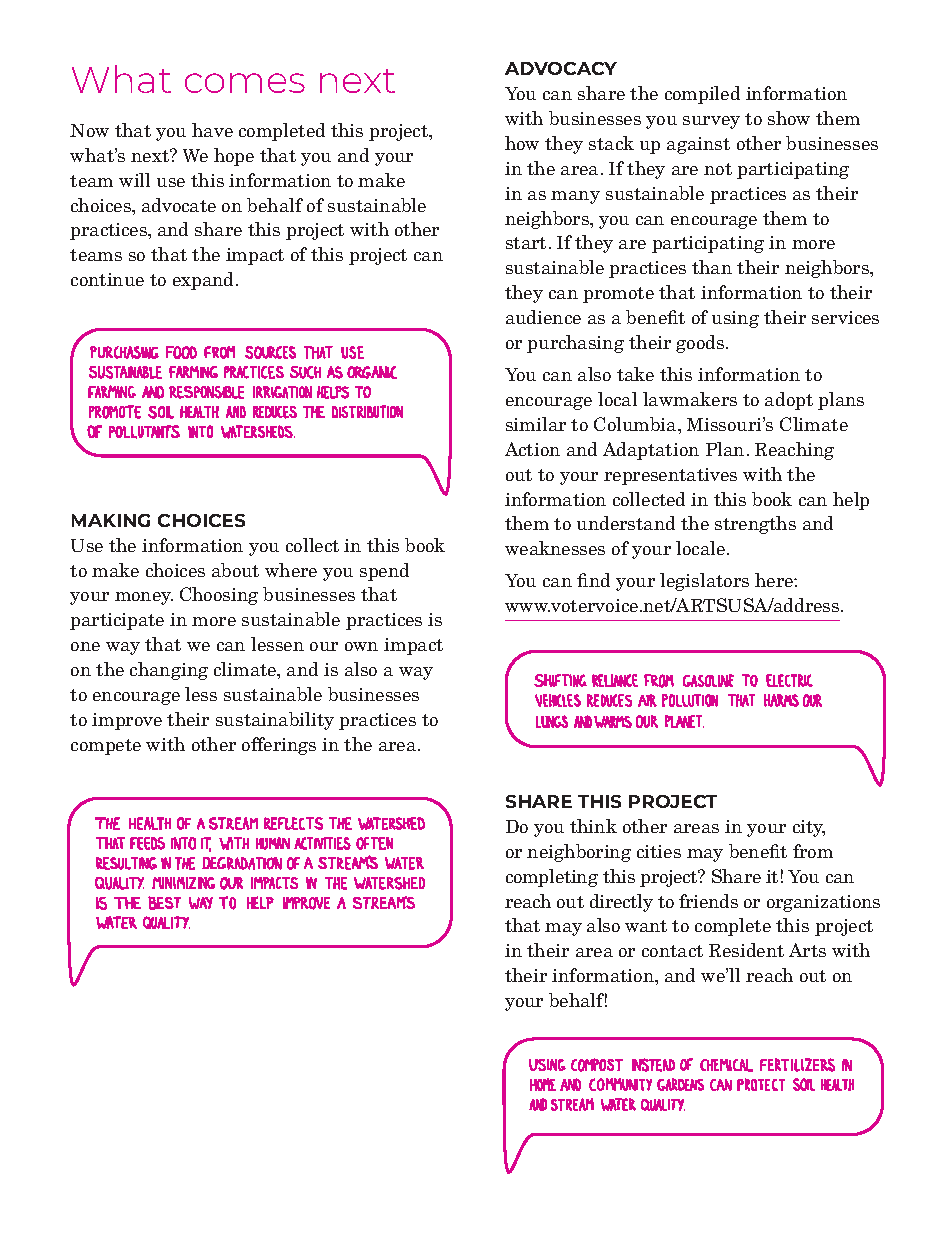  I want to click on ADVOCACY, so click(561, 68).
